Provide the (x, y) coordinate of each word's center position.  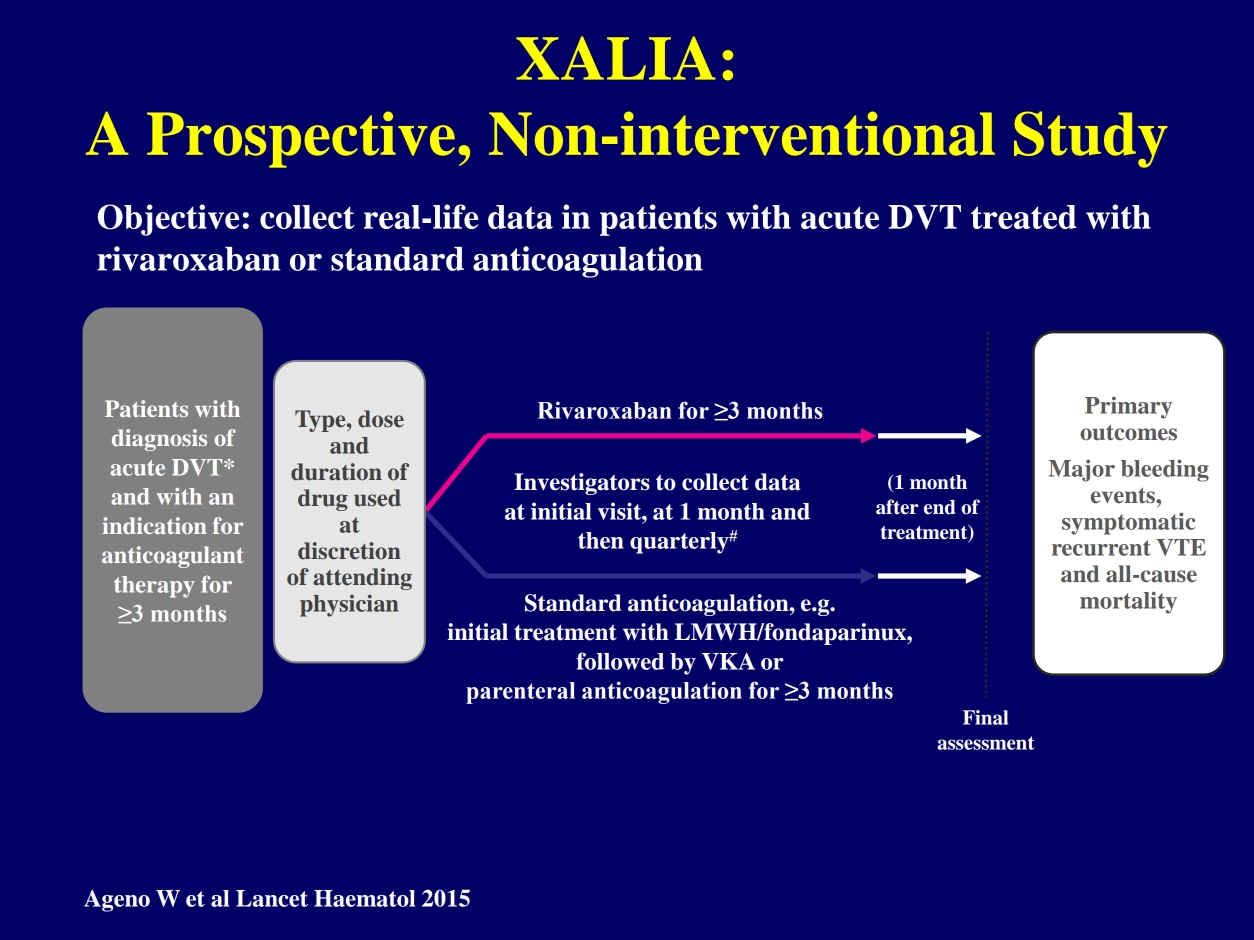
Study (1090, 139)
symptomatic (1129, 523)
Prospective (301, 139)
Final (985, 717)
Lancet (272, 898)
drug (323, 500)
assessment (986, 743)
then (601, 540)
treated (1024, 217)
